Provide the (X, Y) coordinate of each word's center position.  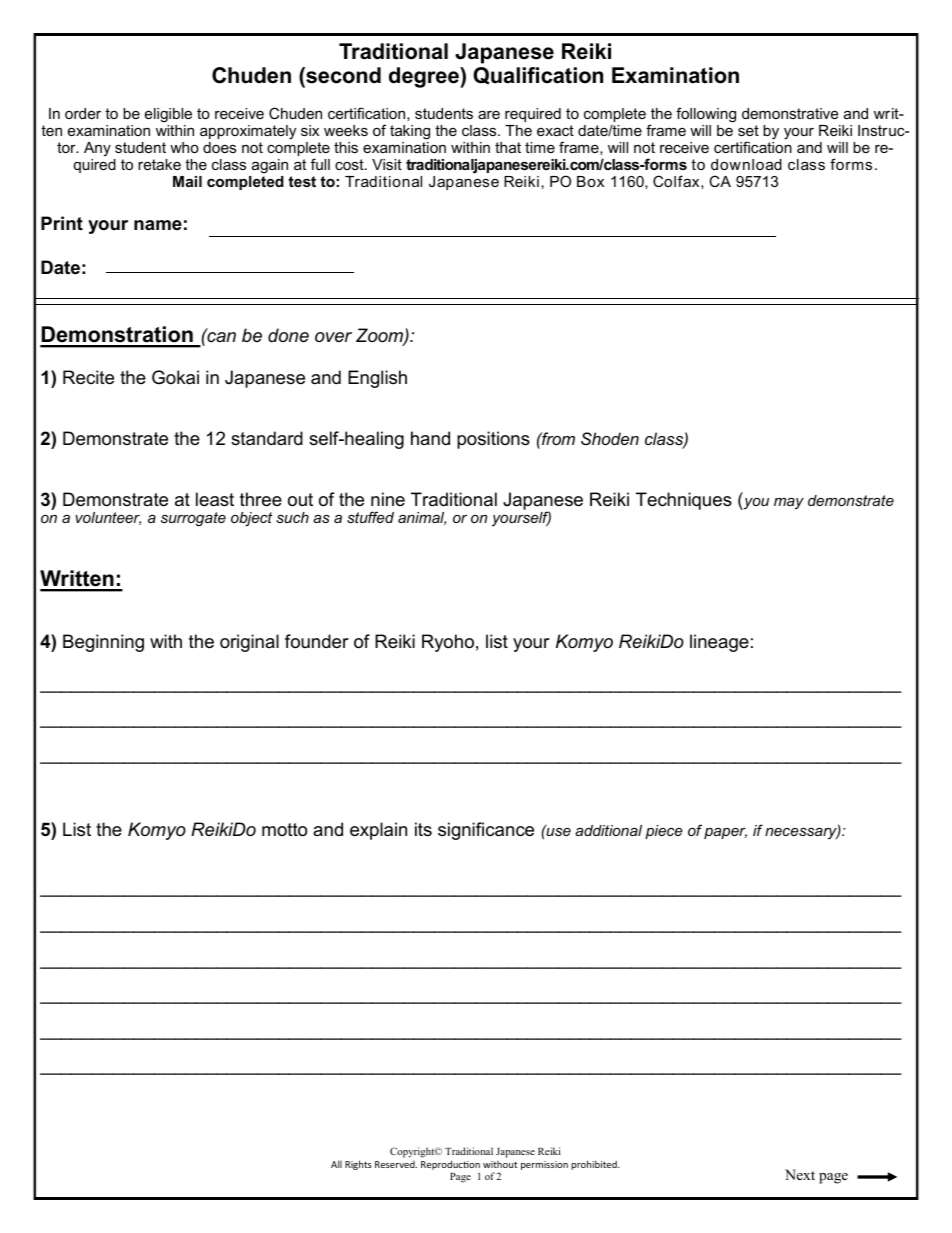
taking (410, 132)
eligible (168, 117)
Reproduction (450, 1165)
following (706, 116)
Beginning (103, 643)
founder (317, 641)
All (336, 1164)
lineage (719, 643)
